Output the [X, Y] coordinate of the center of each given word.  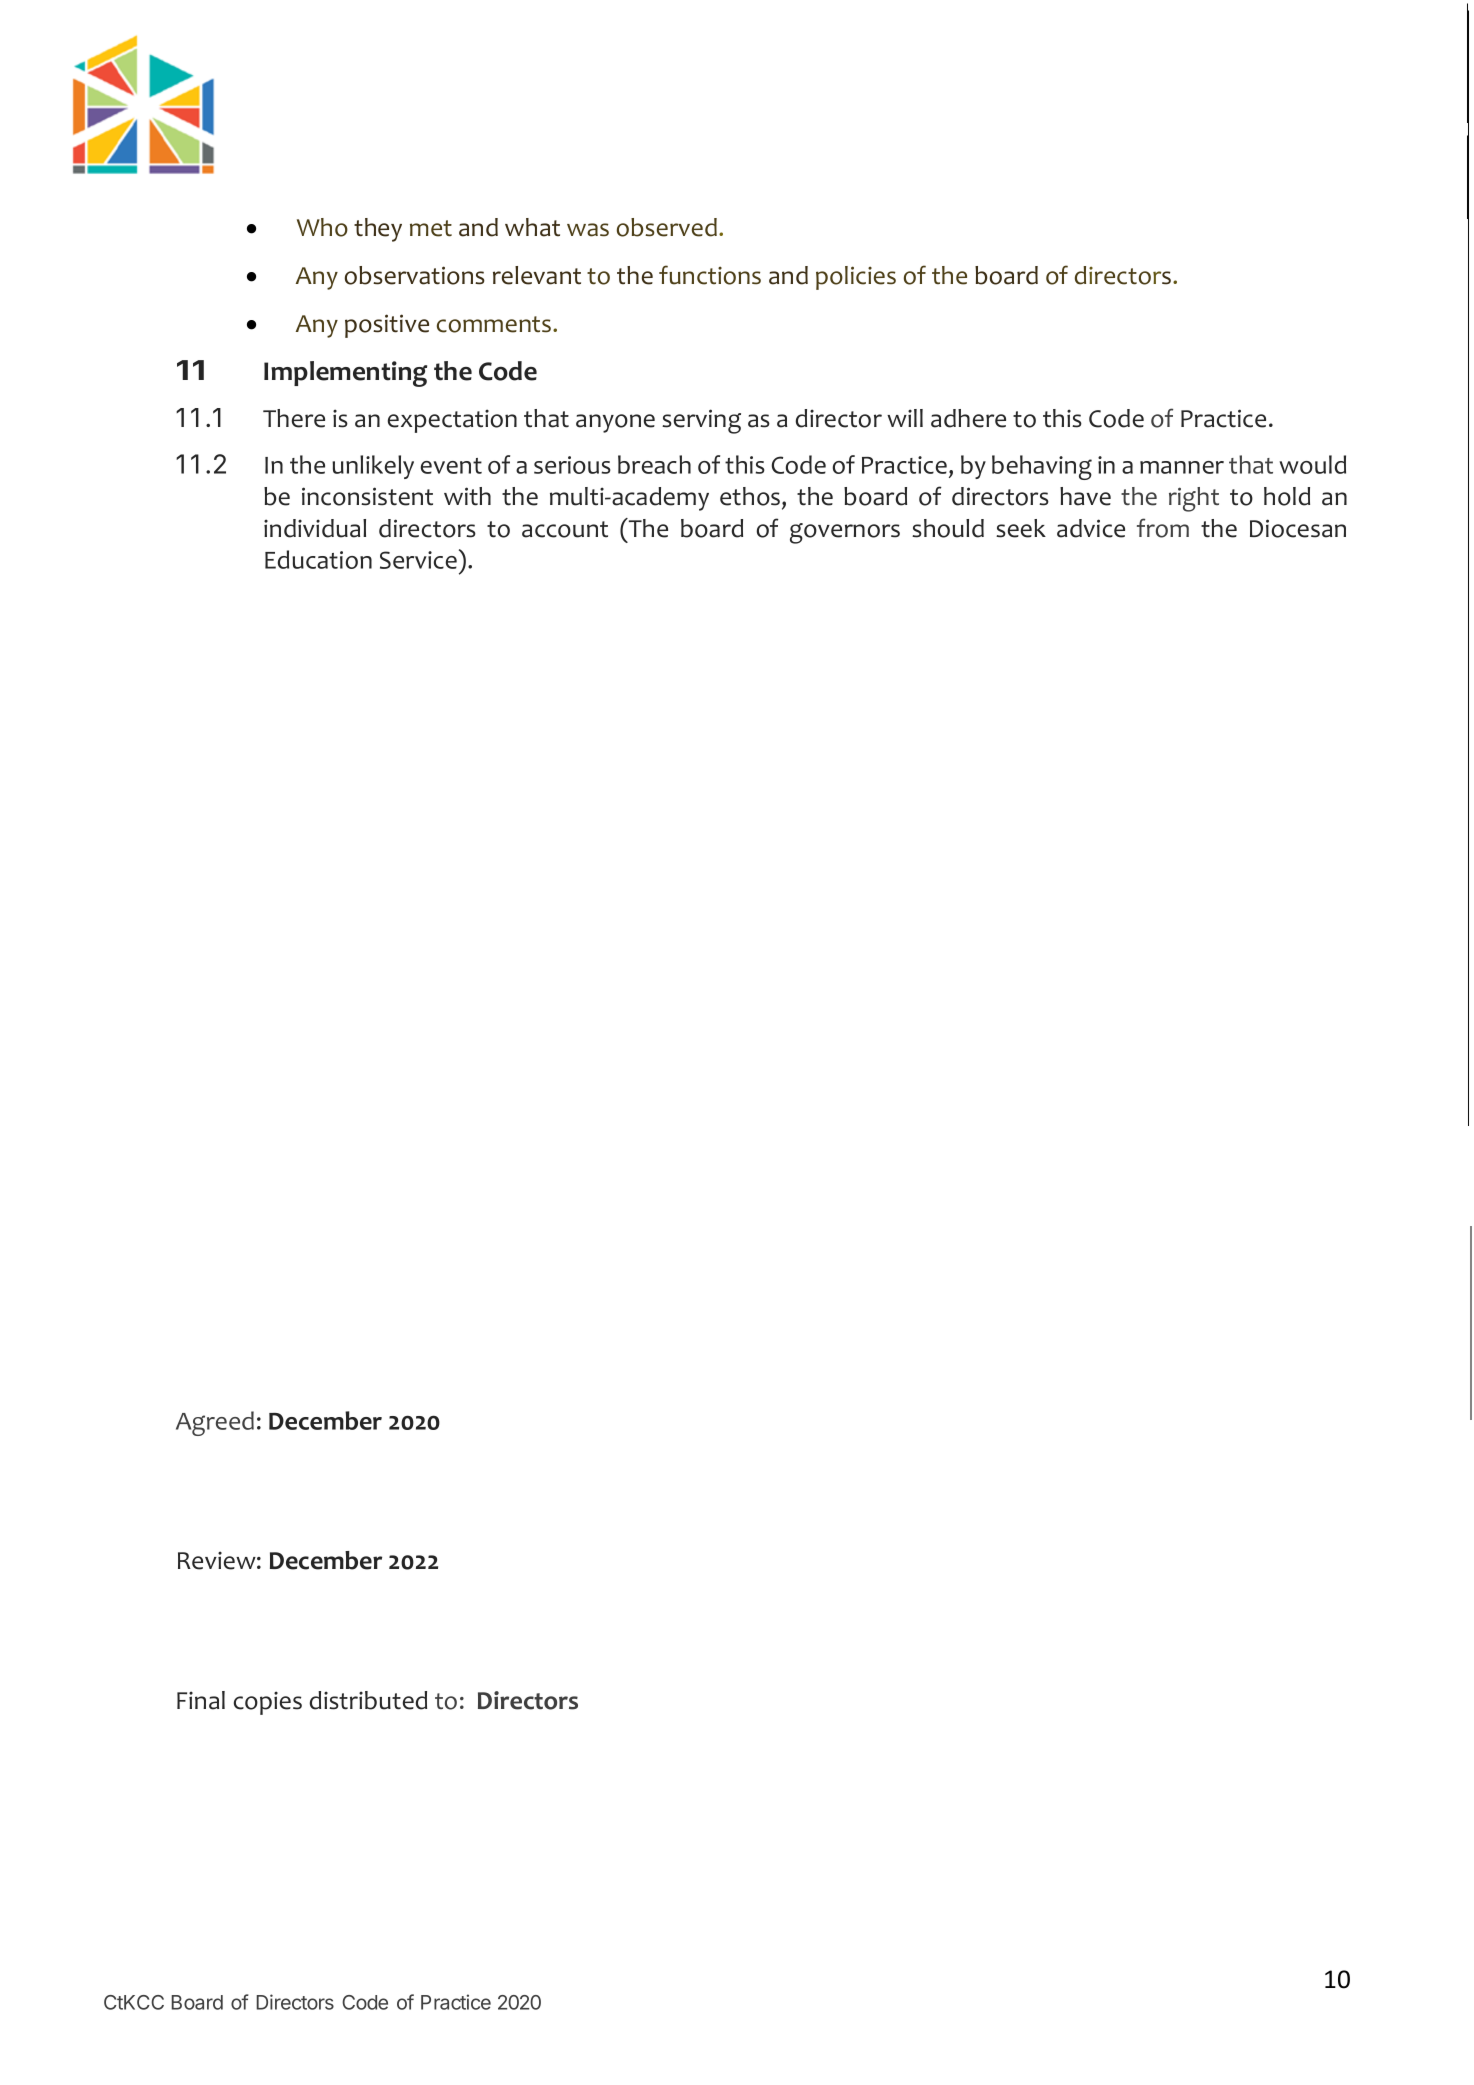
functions [710, 275]
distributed [368, 1700]
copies [268, 1703]
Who [322, 227]
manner [1182, 467]
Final [201, 1700]
